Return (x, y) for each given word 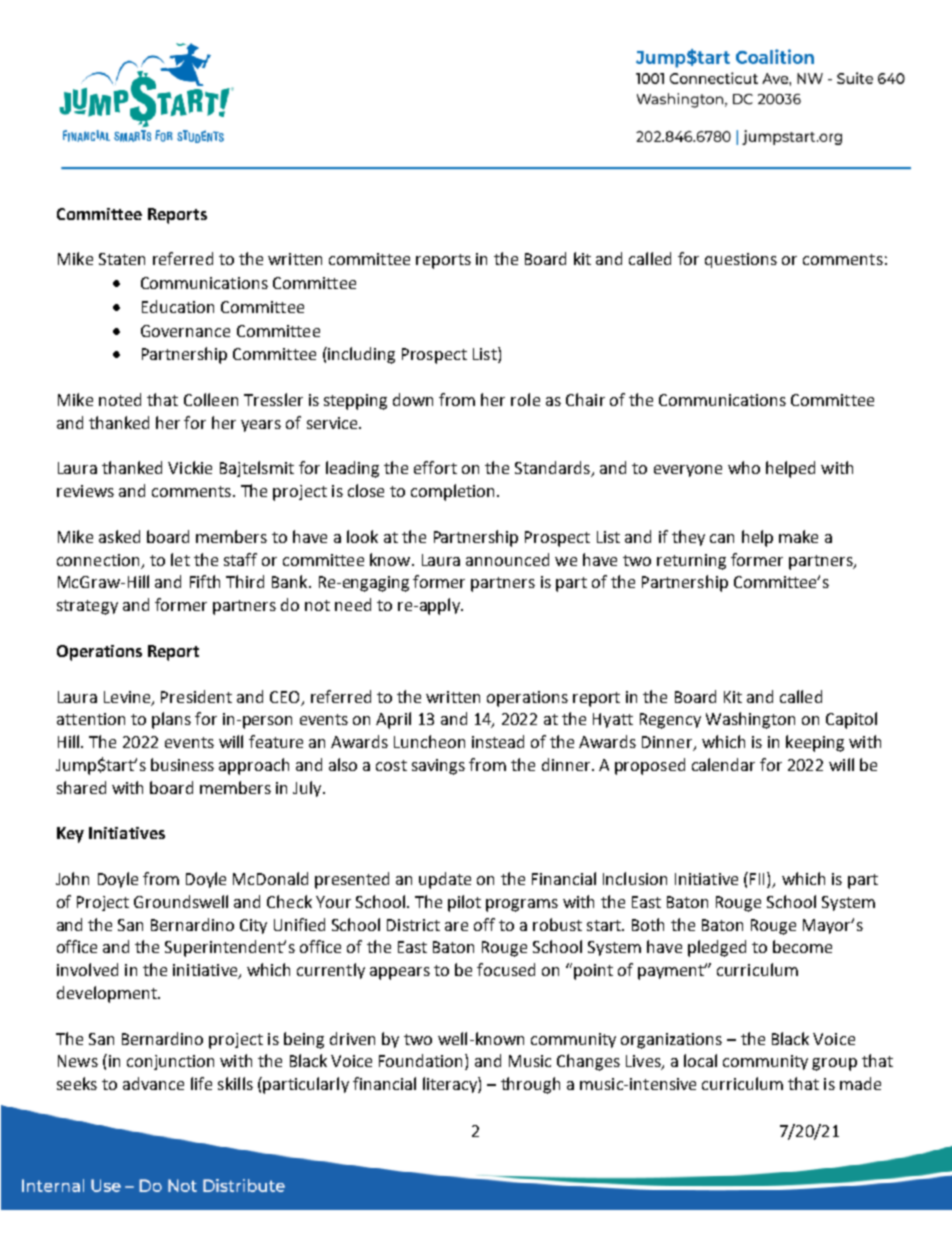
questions (741, 260)
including (360, 355)
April (393, 720)
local (700, 1060)
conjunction (170, 1062)
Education (178, 306)
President (196, 696)
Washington (750, 720)
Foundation (420, 1060)
